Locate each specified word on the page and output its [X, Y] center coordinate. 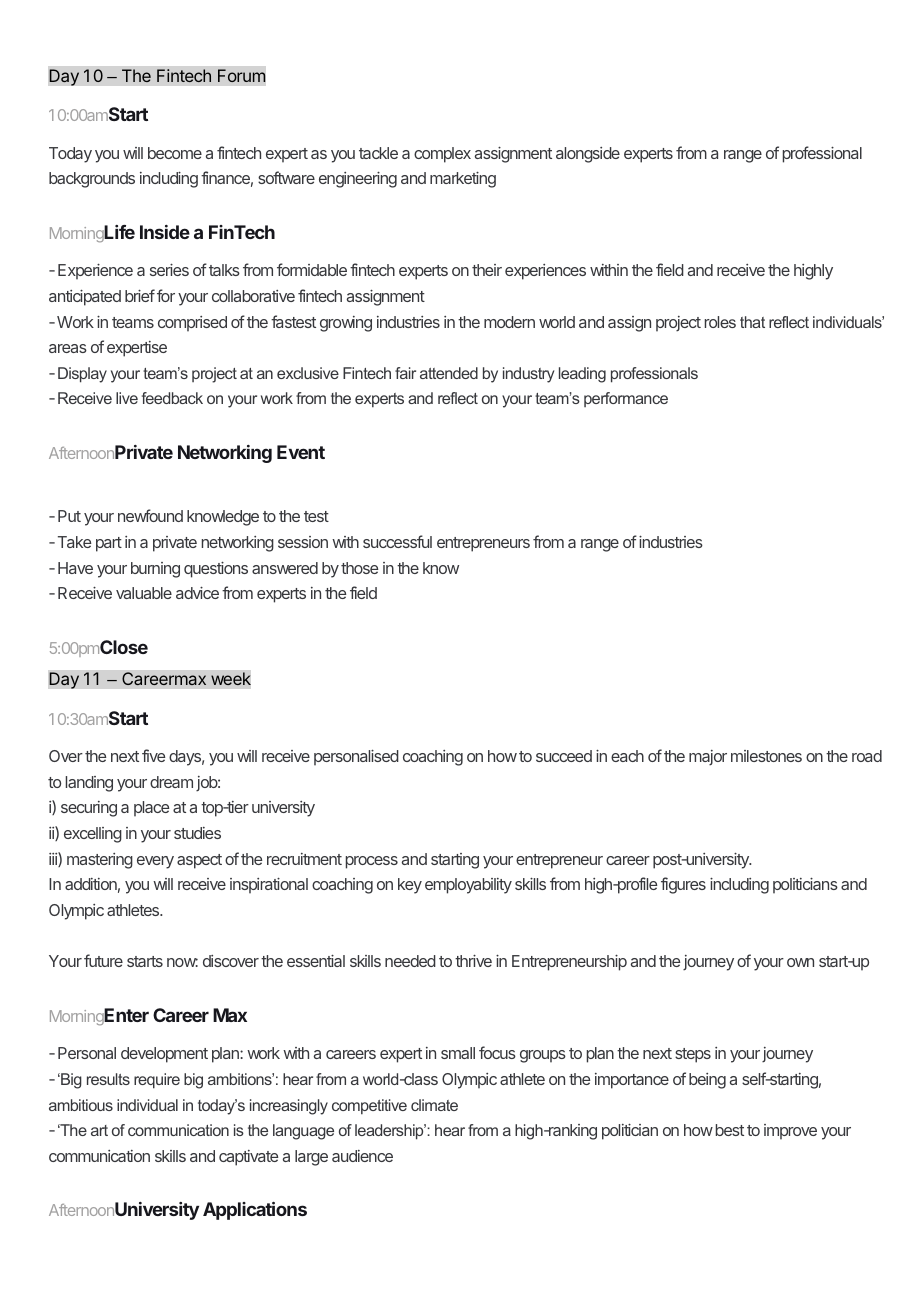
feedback [172, 398]
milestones [766, 756]
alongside [588, 155]
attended [449, 373]
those [359, 568]
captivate [248, 1158]
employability [468, 886]
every [155, 862]
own [800, 962]
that [752, 322]
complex [442, 155]
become [175, 153]
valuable [144, 593]
